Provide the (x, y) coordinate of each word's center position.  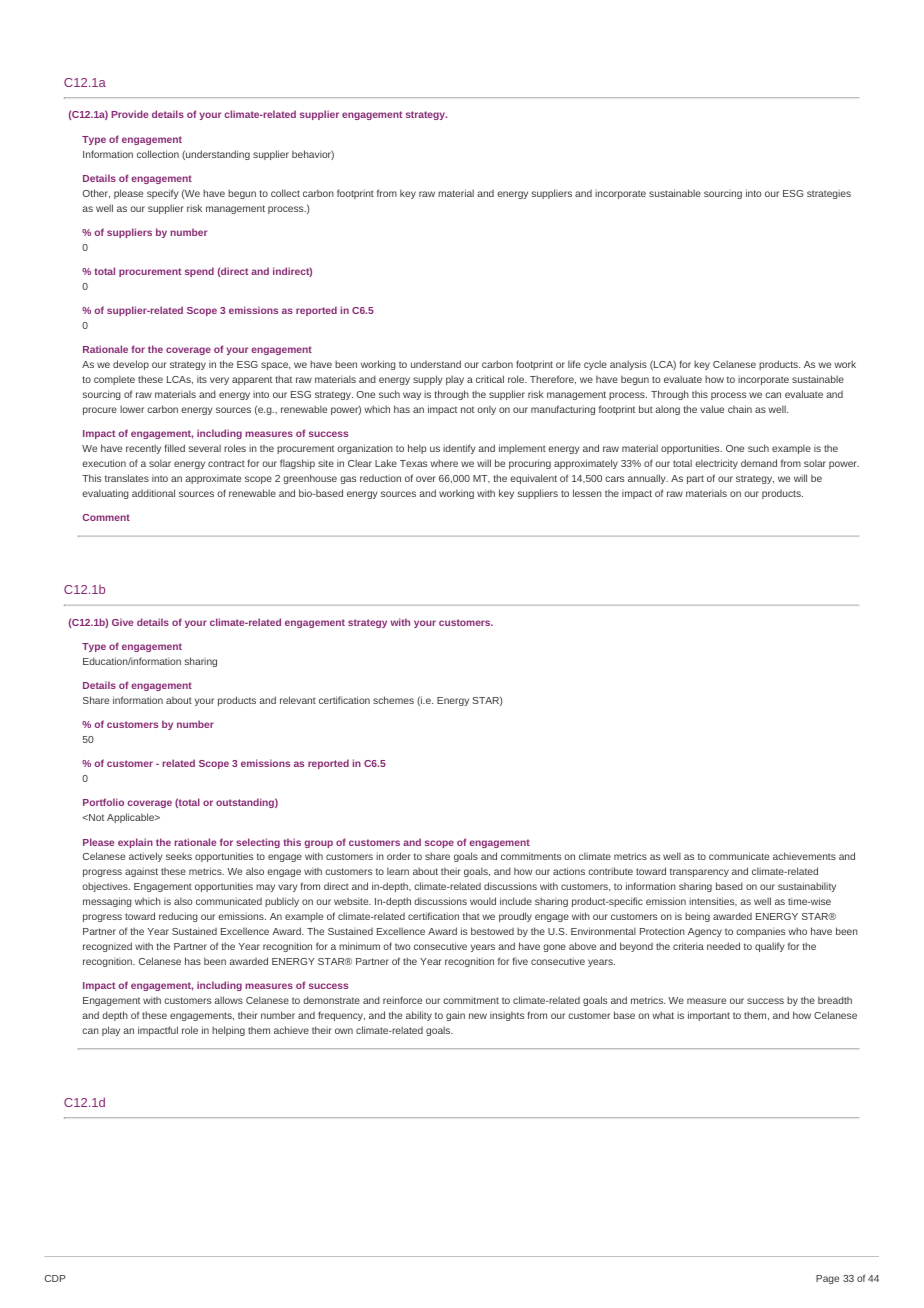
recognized (107, 947)
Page (827, 1279)
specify (163, 194)
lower (132, 409)
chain (740, 409)
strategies (829, 194)
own (344, 1031)
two (402, 946)
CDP (55, 1278)
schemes (393, 700)
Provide (129, 114)
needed (723, 946)
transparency (699, 872)
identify (459, 449)
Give (122, 622)
